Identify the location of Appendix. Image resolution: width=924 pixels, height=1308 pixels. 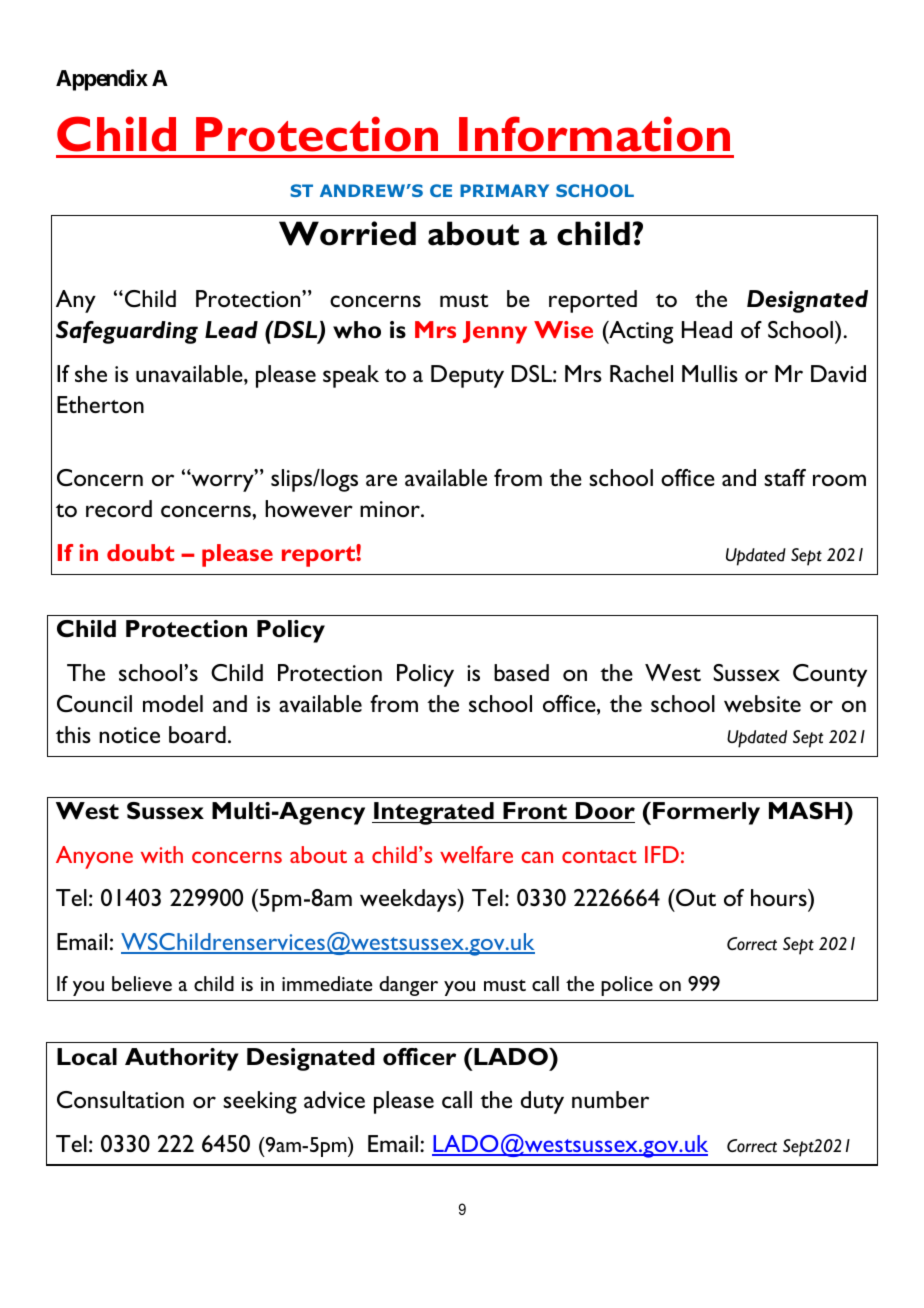
(102, 80).
